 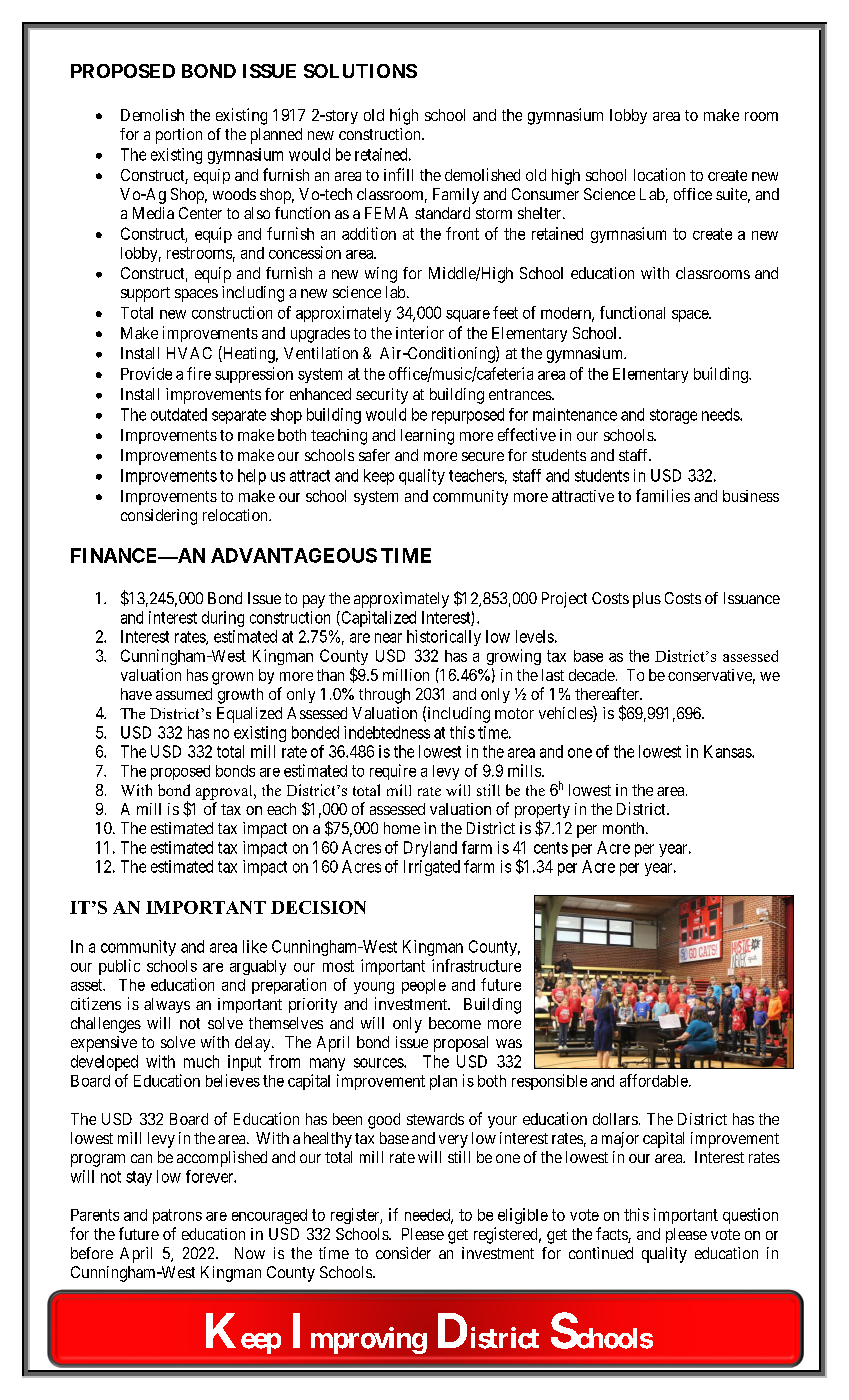 I want to click on historically, so click(x=444, y=638).
